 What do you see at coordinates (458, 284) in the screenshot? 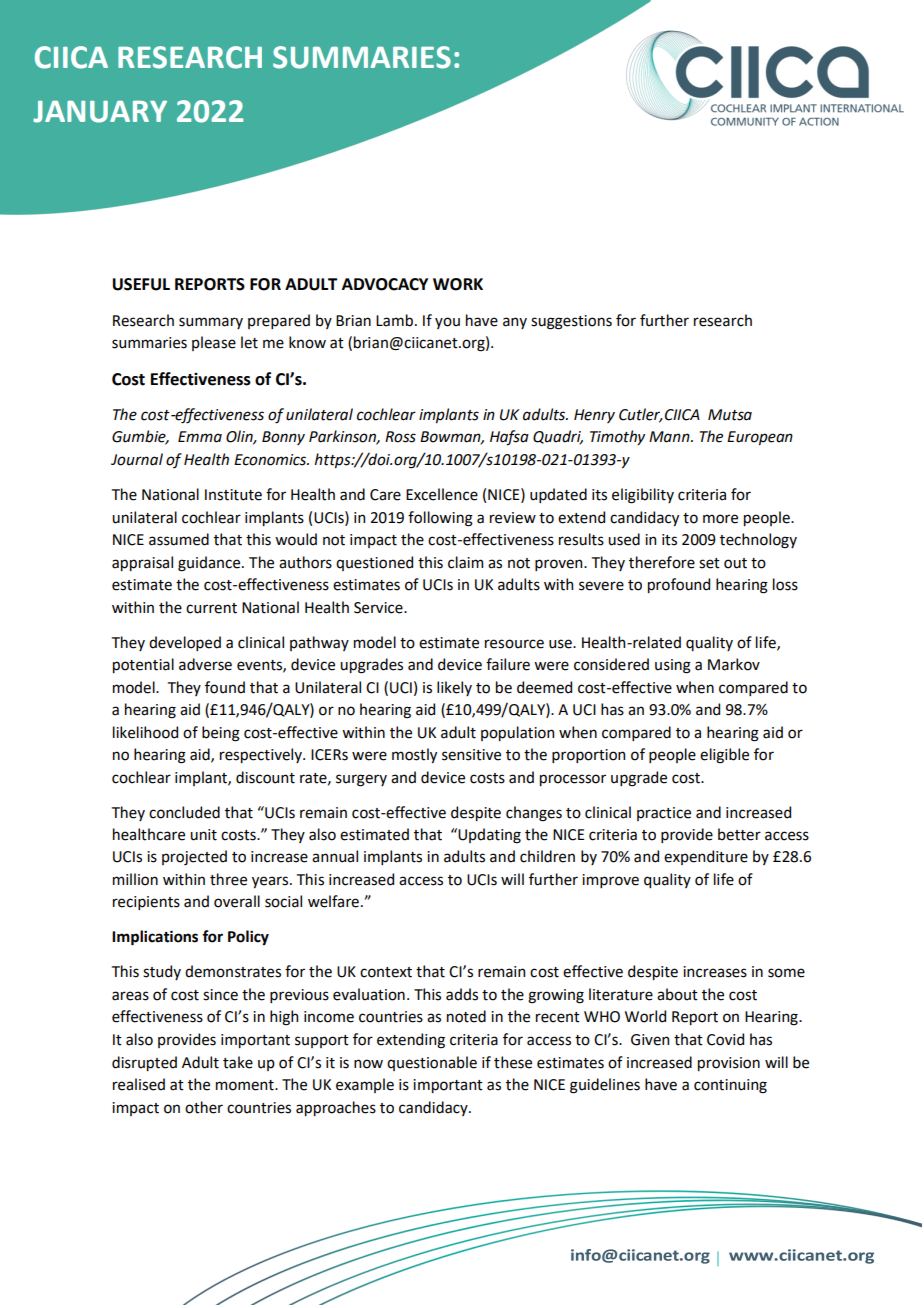
I see `WORK` at bounding box center [458, 284].
